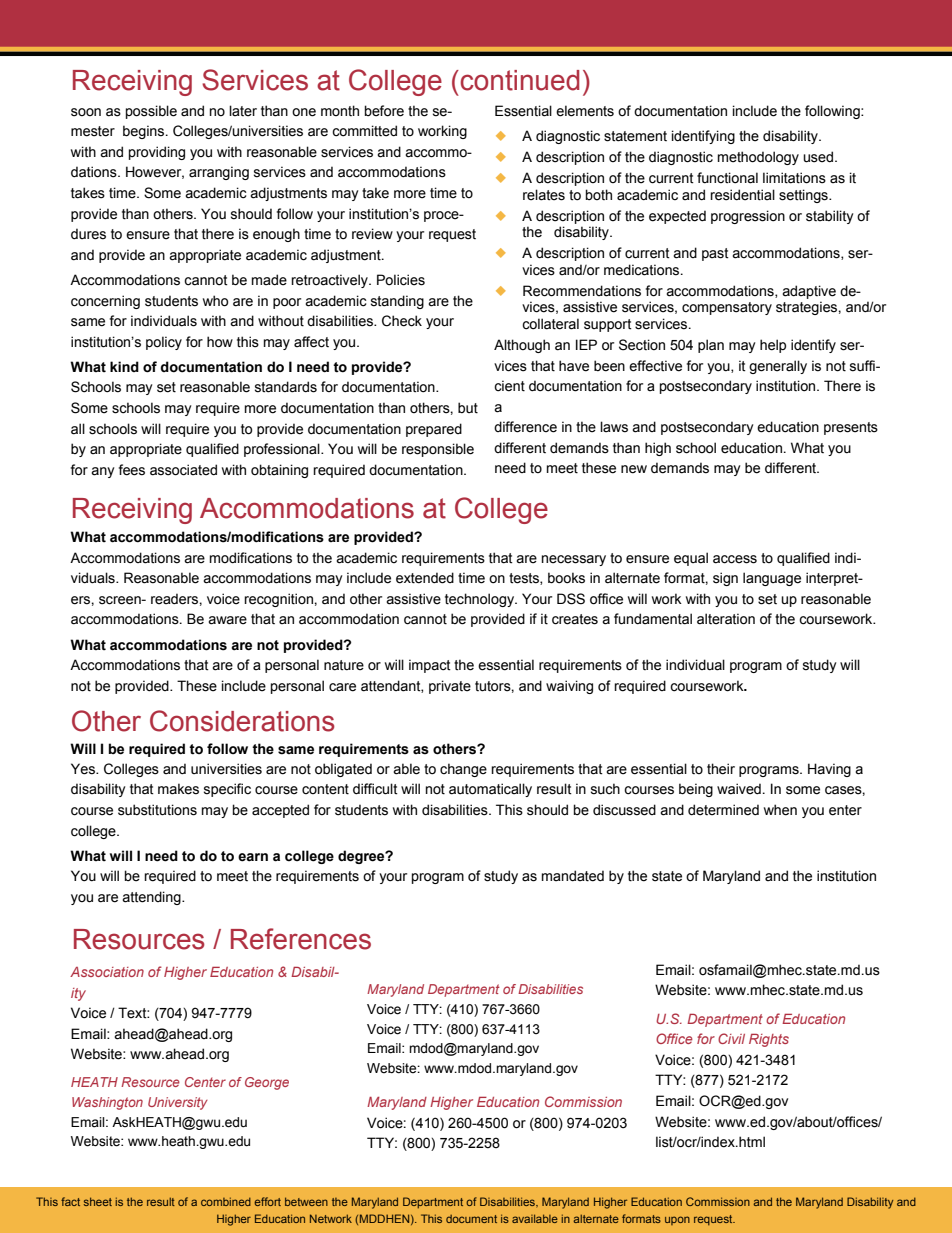  Describe the element at coordinates (151, 112) in the page. I see `possible` at that location.
